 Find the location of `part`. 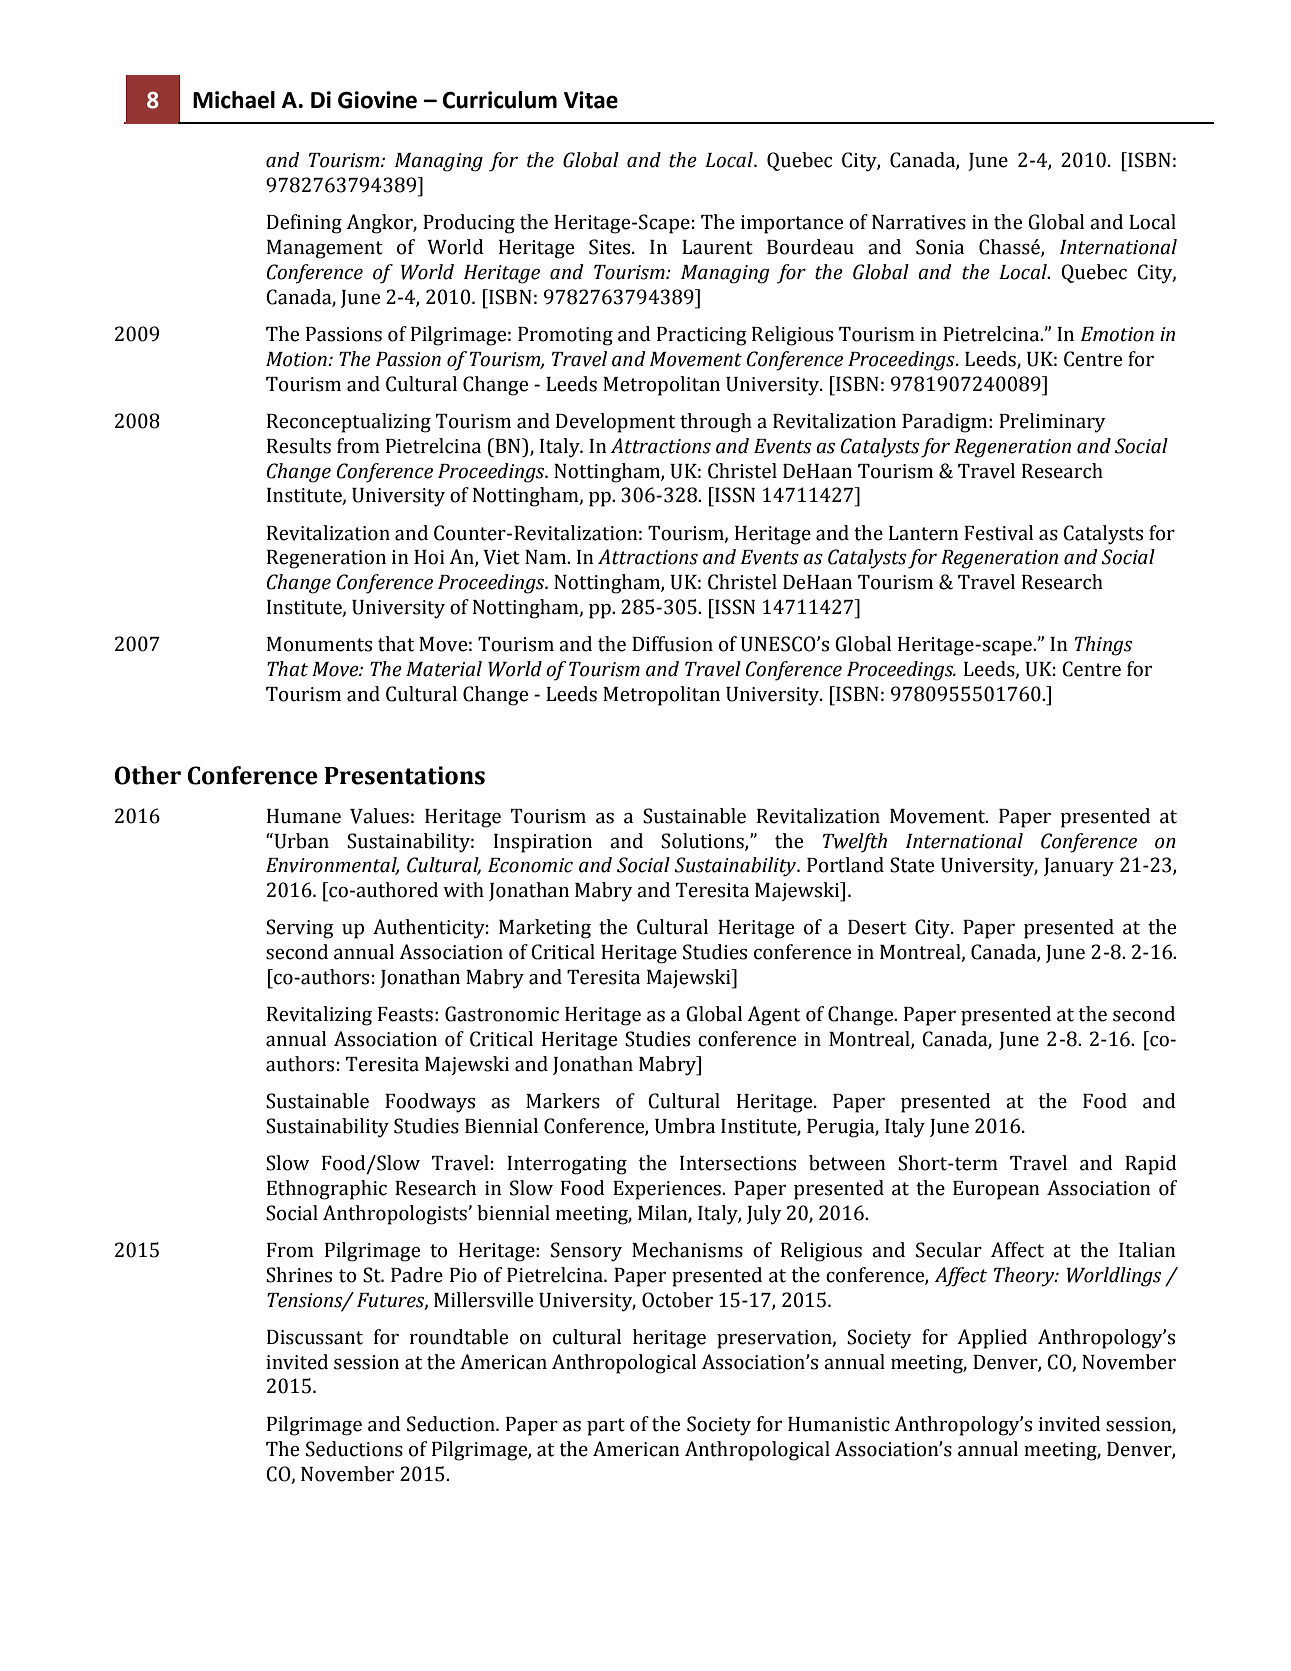

part is located at coordinates (606, 1427).
